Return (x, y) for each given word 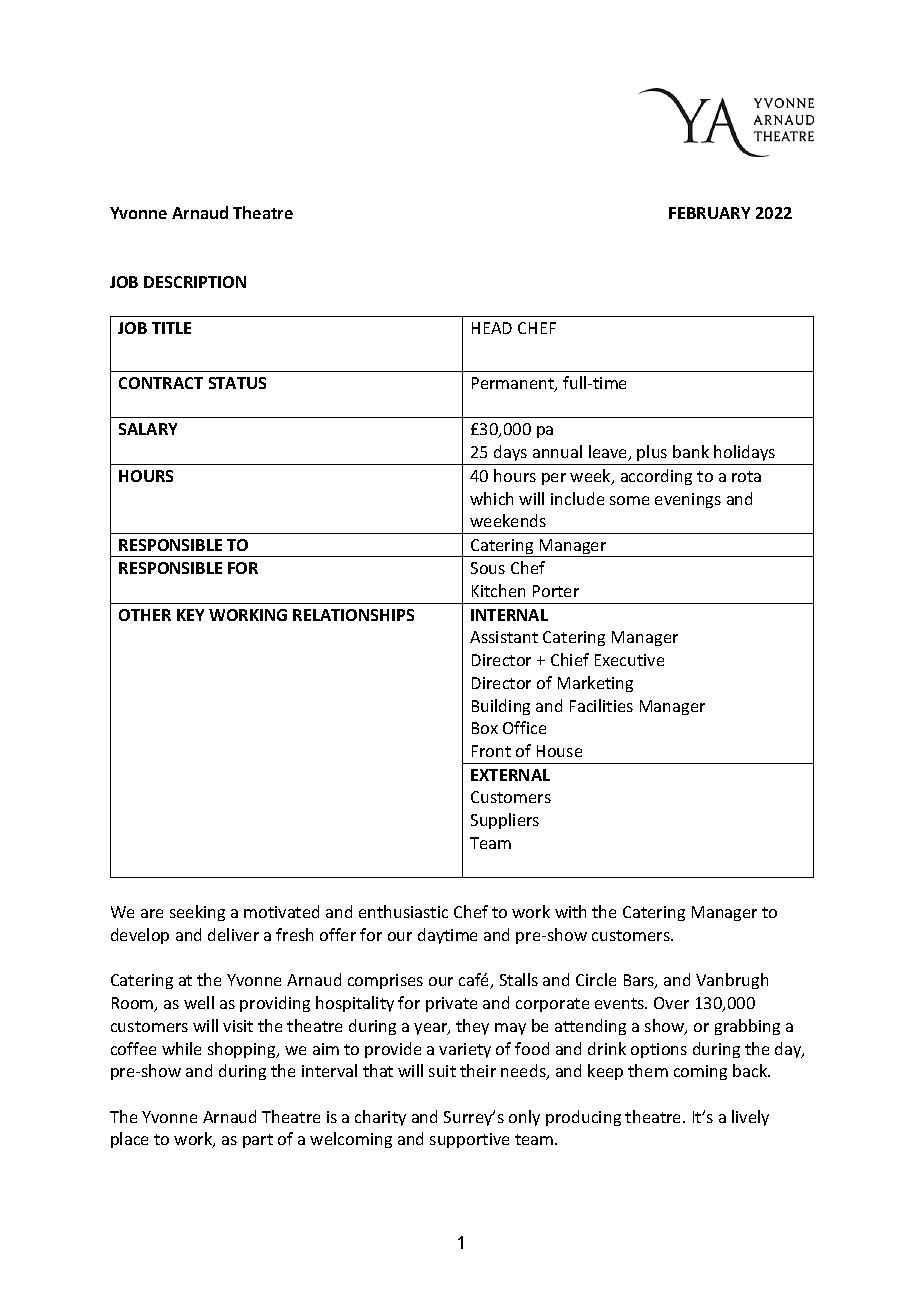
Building (501, 707)
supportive (469, 1140)
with (570, 911)
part (258, 1141)
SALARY (148, 429)
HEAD (492, 328)
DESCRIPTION (195, 282)
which (491, 498)
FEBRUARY (709, 213)
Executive (629, 660)
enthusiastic (403, 911)
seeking (197, 913)
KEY (190, 615)
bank (691, 451)
